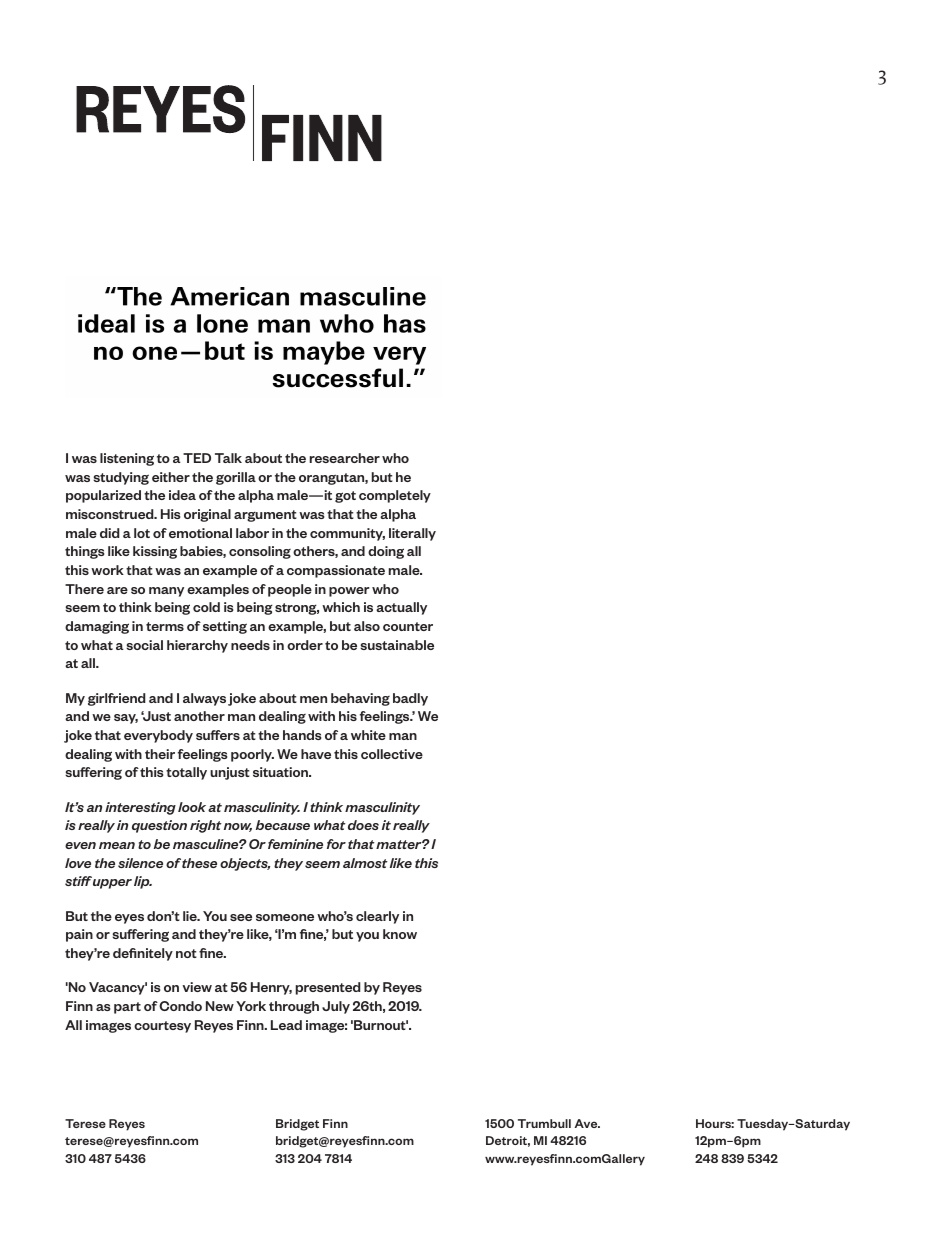  What do you see at coordinates (395, 496) in the screenshot?
I see `completely` at bounding box center [395, 496].
